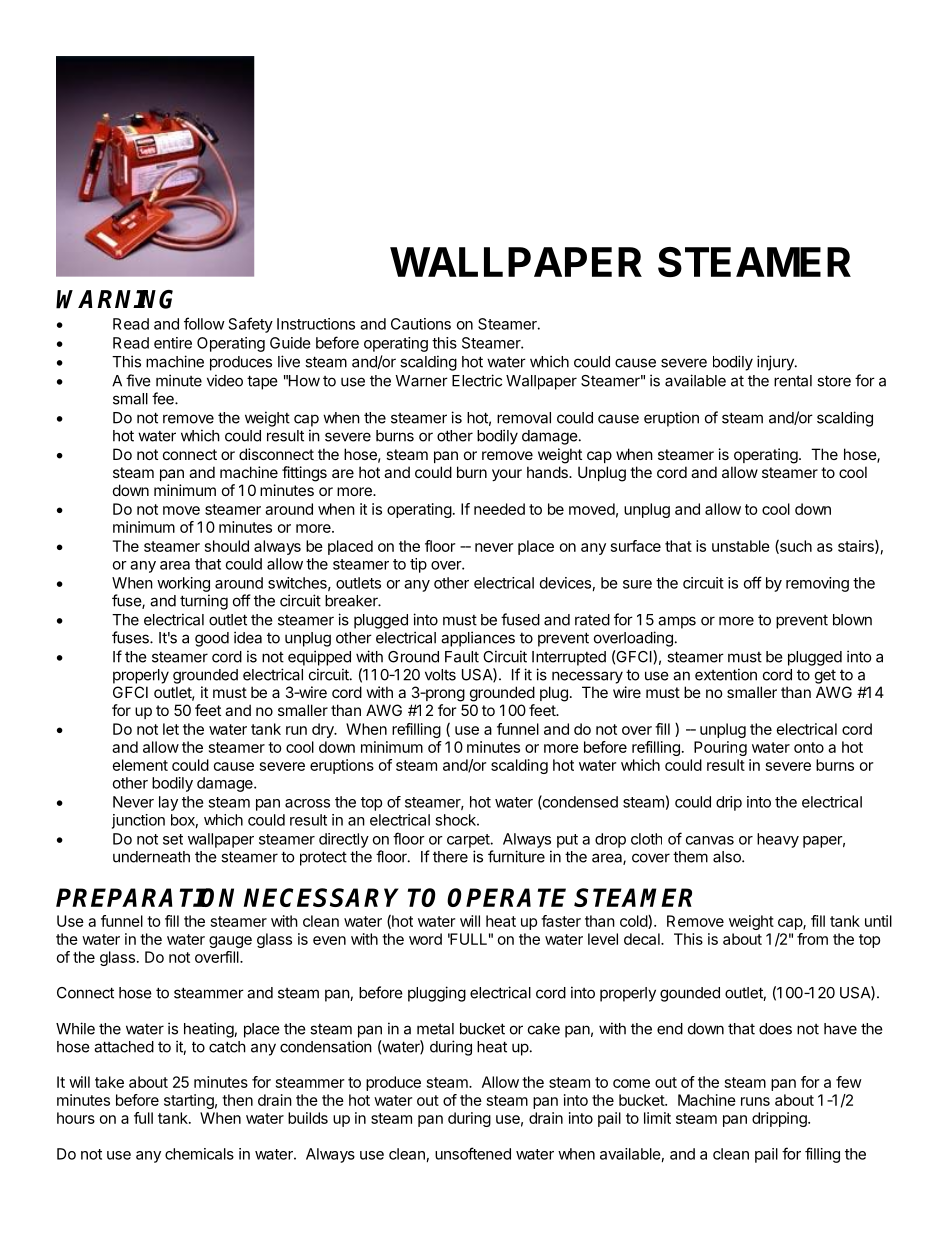 This screenshot has height=1233, width=952. What do you see at coordinates (462, 657) in the screenshot?
I see `Fault` at bounding box center [462, 657].
